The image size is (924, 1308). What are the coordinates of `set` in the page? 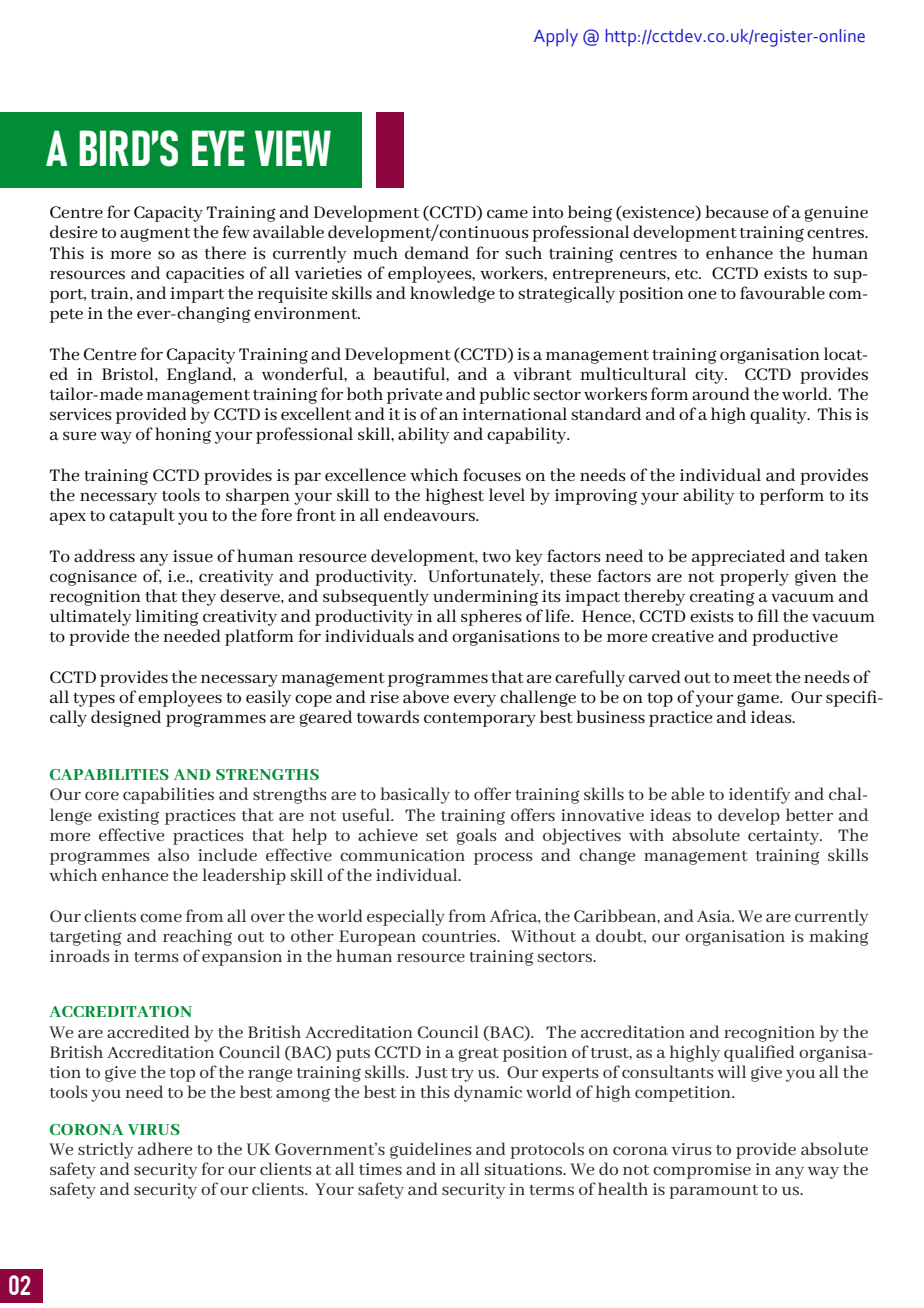 It's located at (437, 836).
